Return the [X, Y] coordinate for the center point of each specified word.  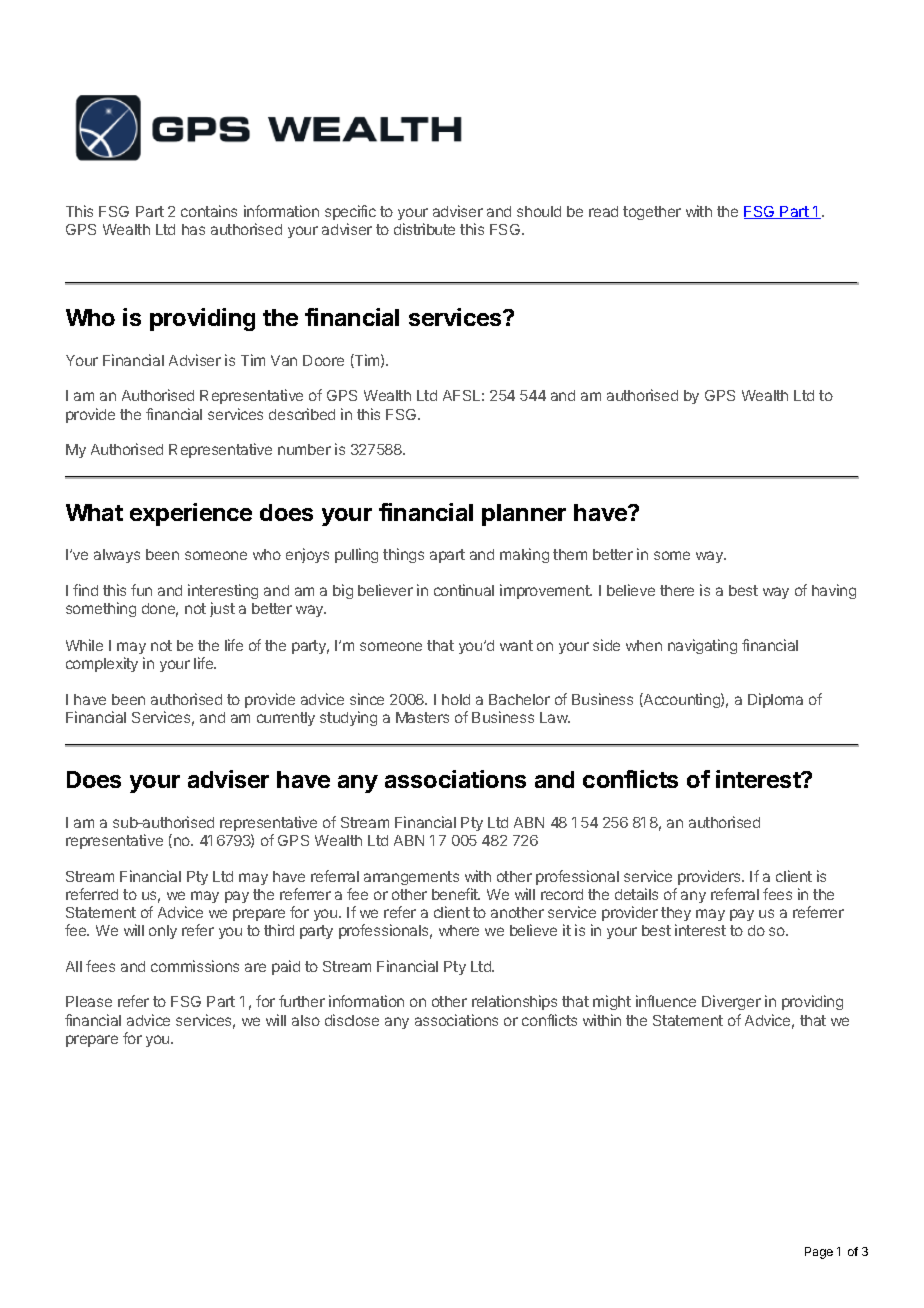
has [193, 229]
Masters [422, 717]
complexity [102, 664]
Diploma [775, 700]
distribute [424, 229]
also [306, 1020]
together [652, 213]
